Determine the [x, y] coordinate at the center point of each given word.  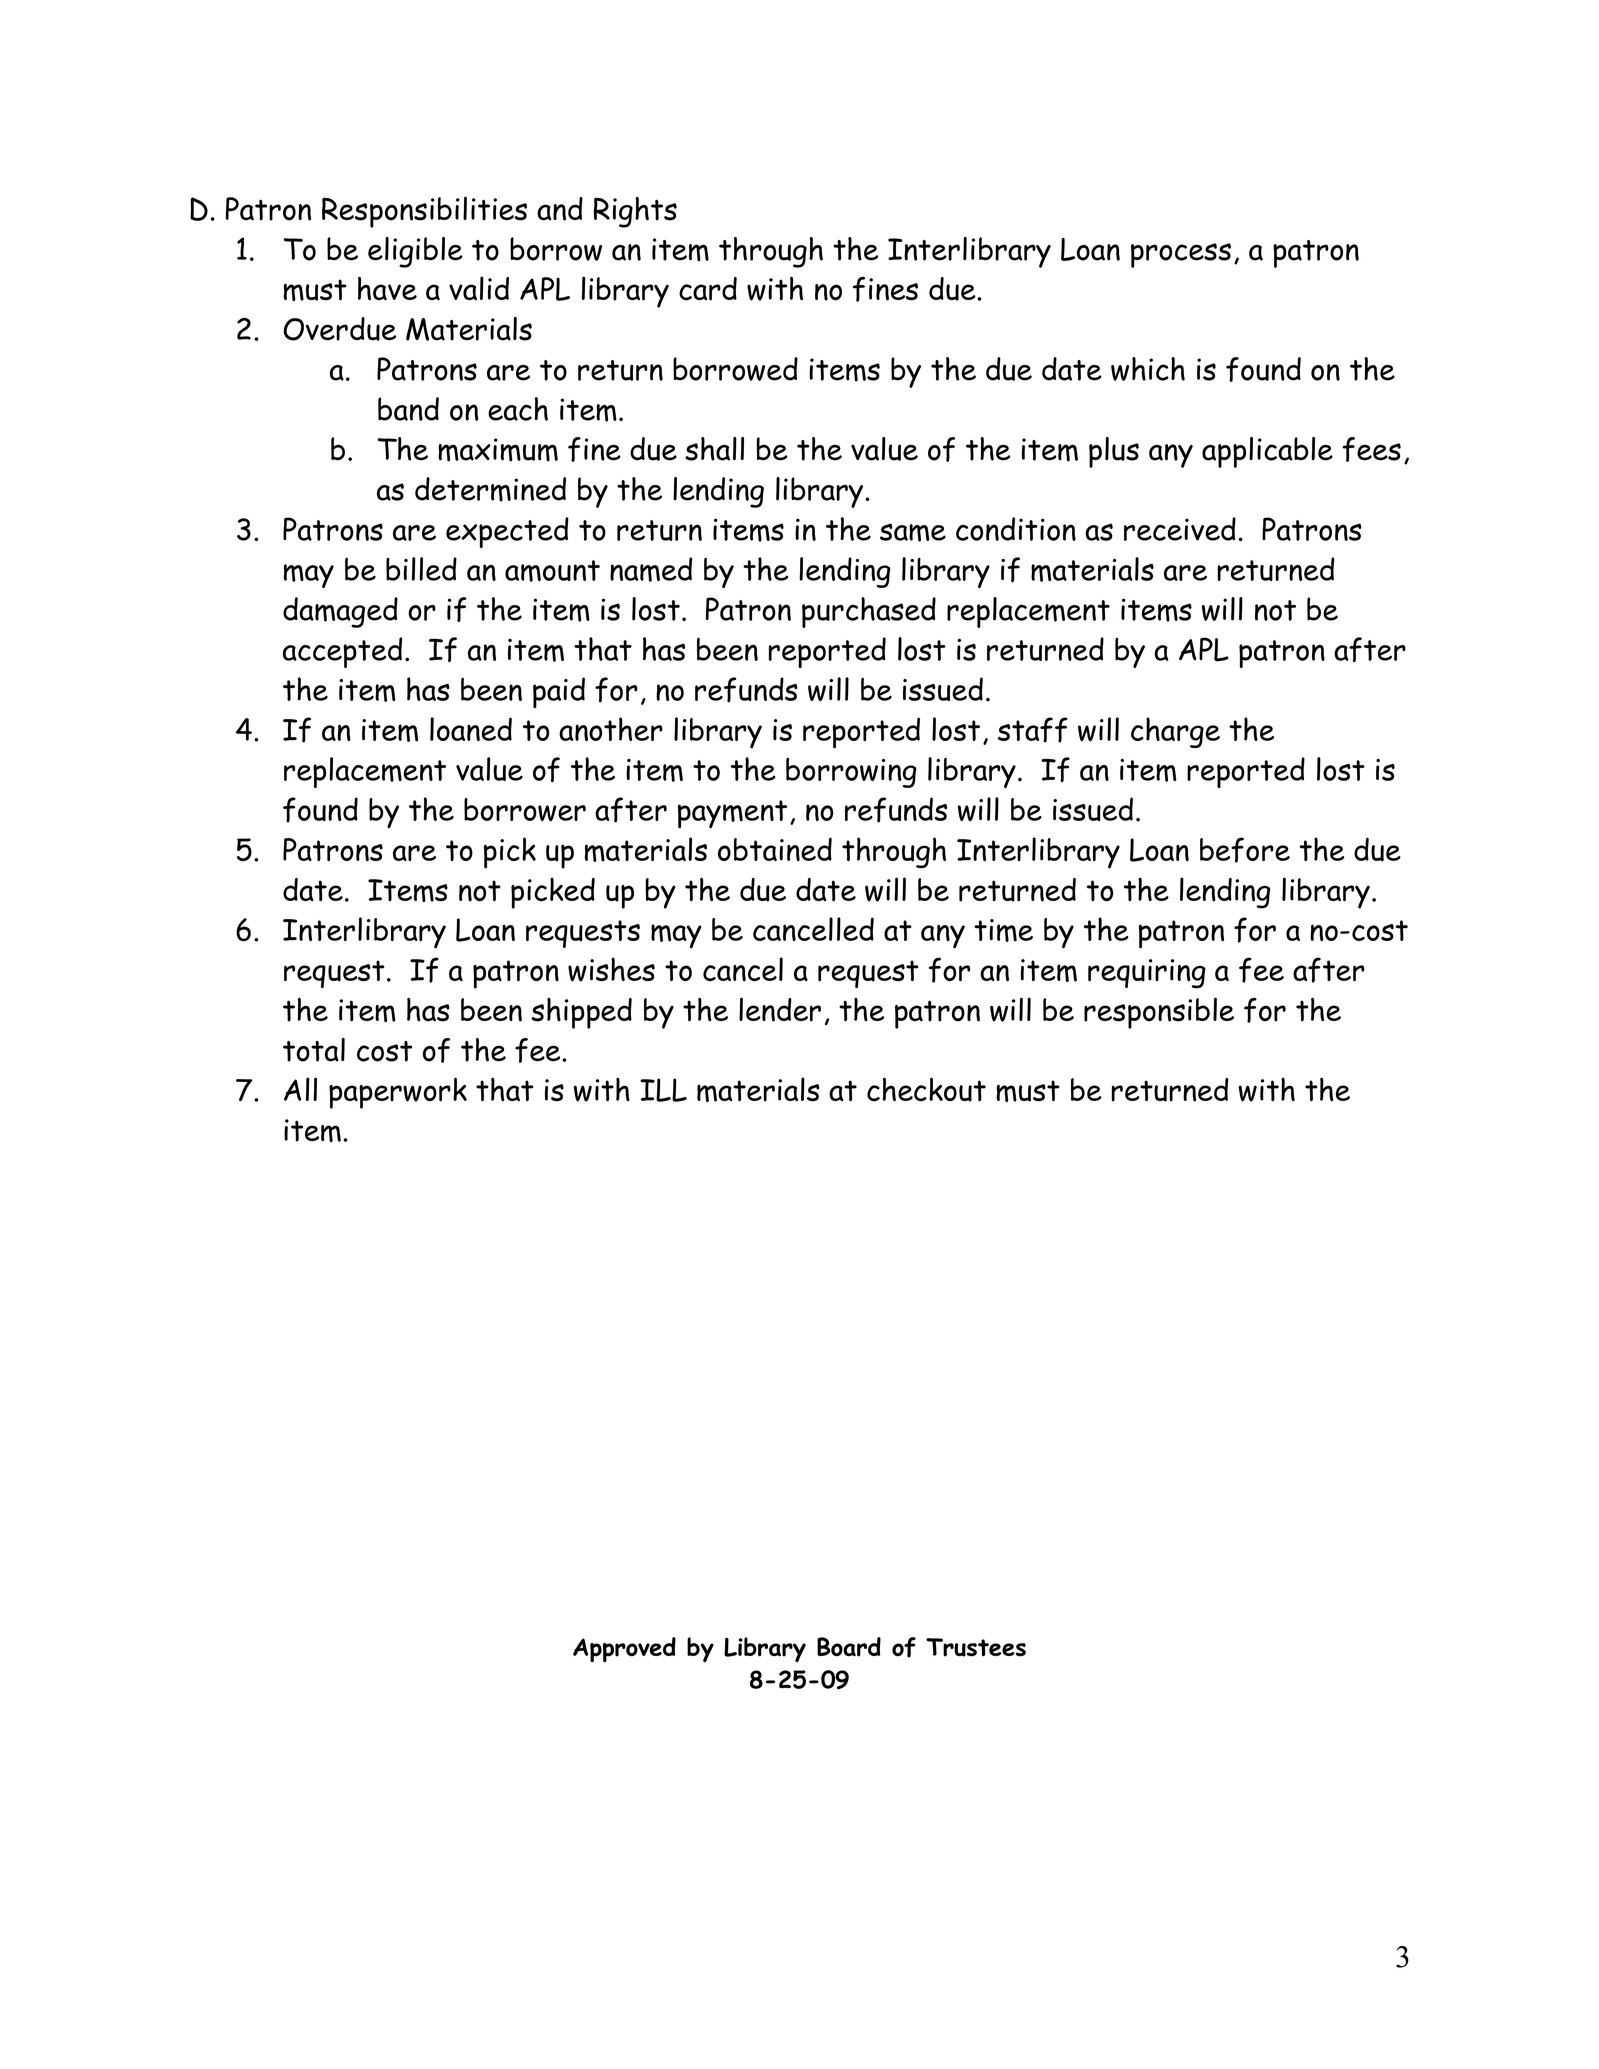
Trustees [976, 1647]
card [708, 289]
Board [849, 1647]
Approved [624, 1649]
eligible [415, 252]
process [1181, 255]
